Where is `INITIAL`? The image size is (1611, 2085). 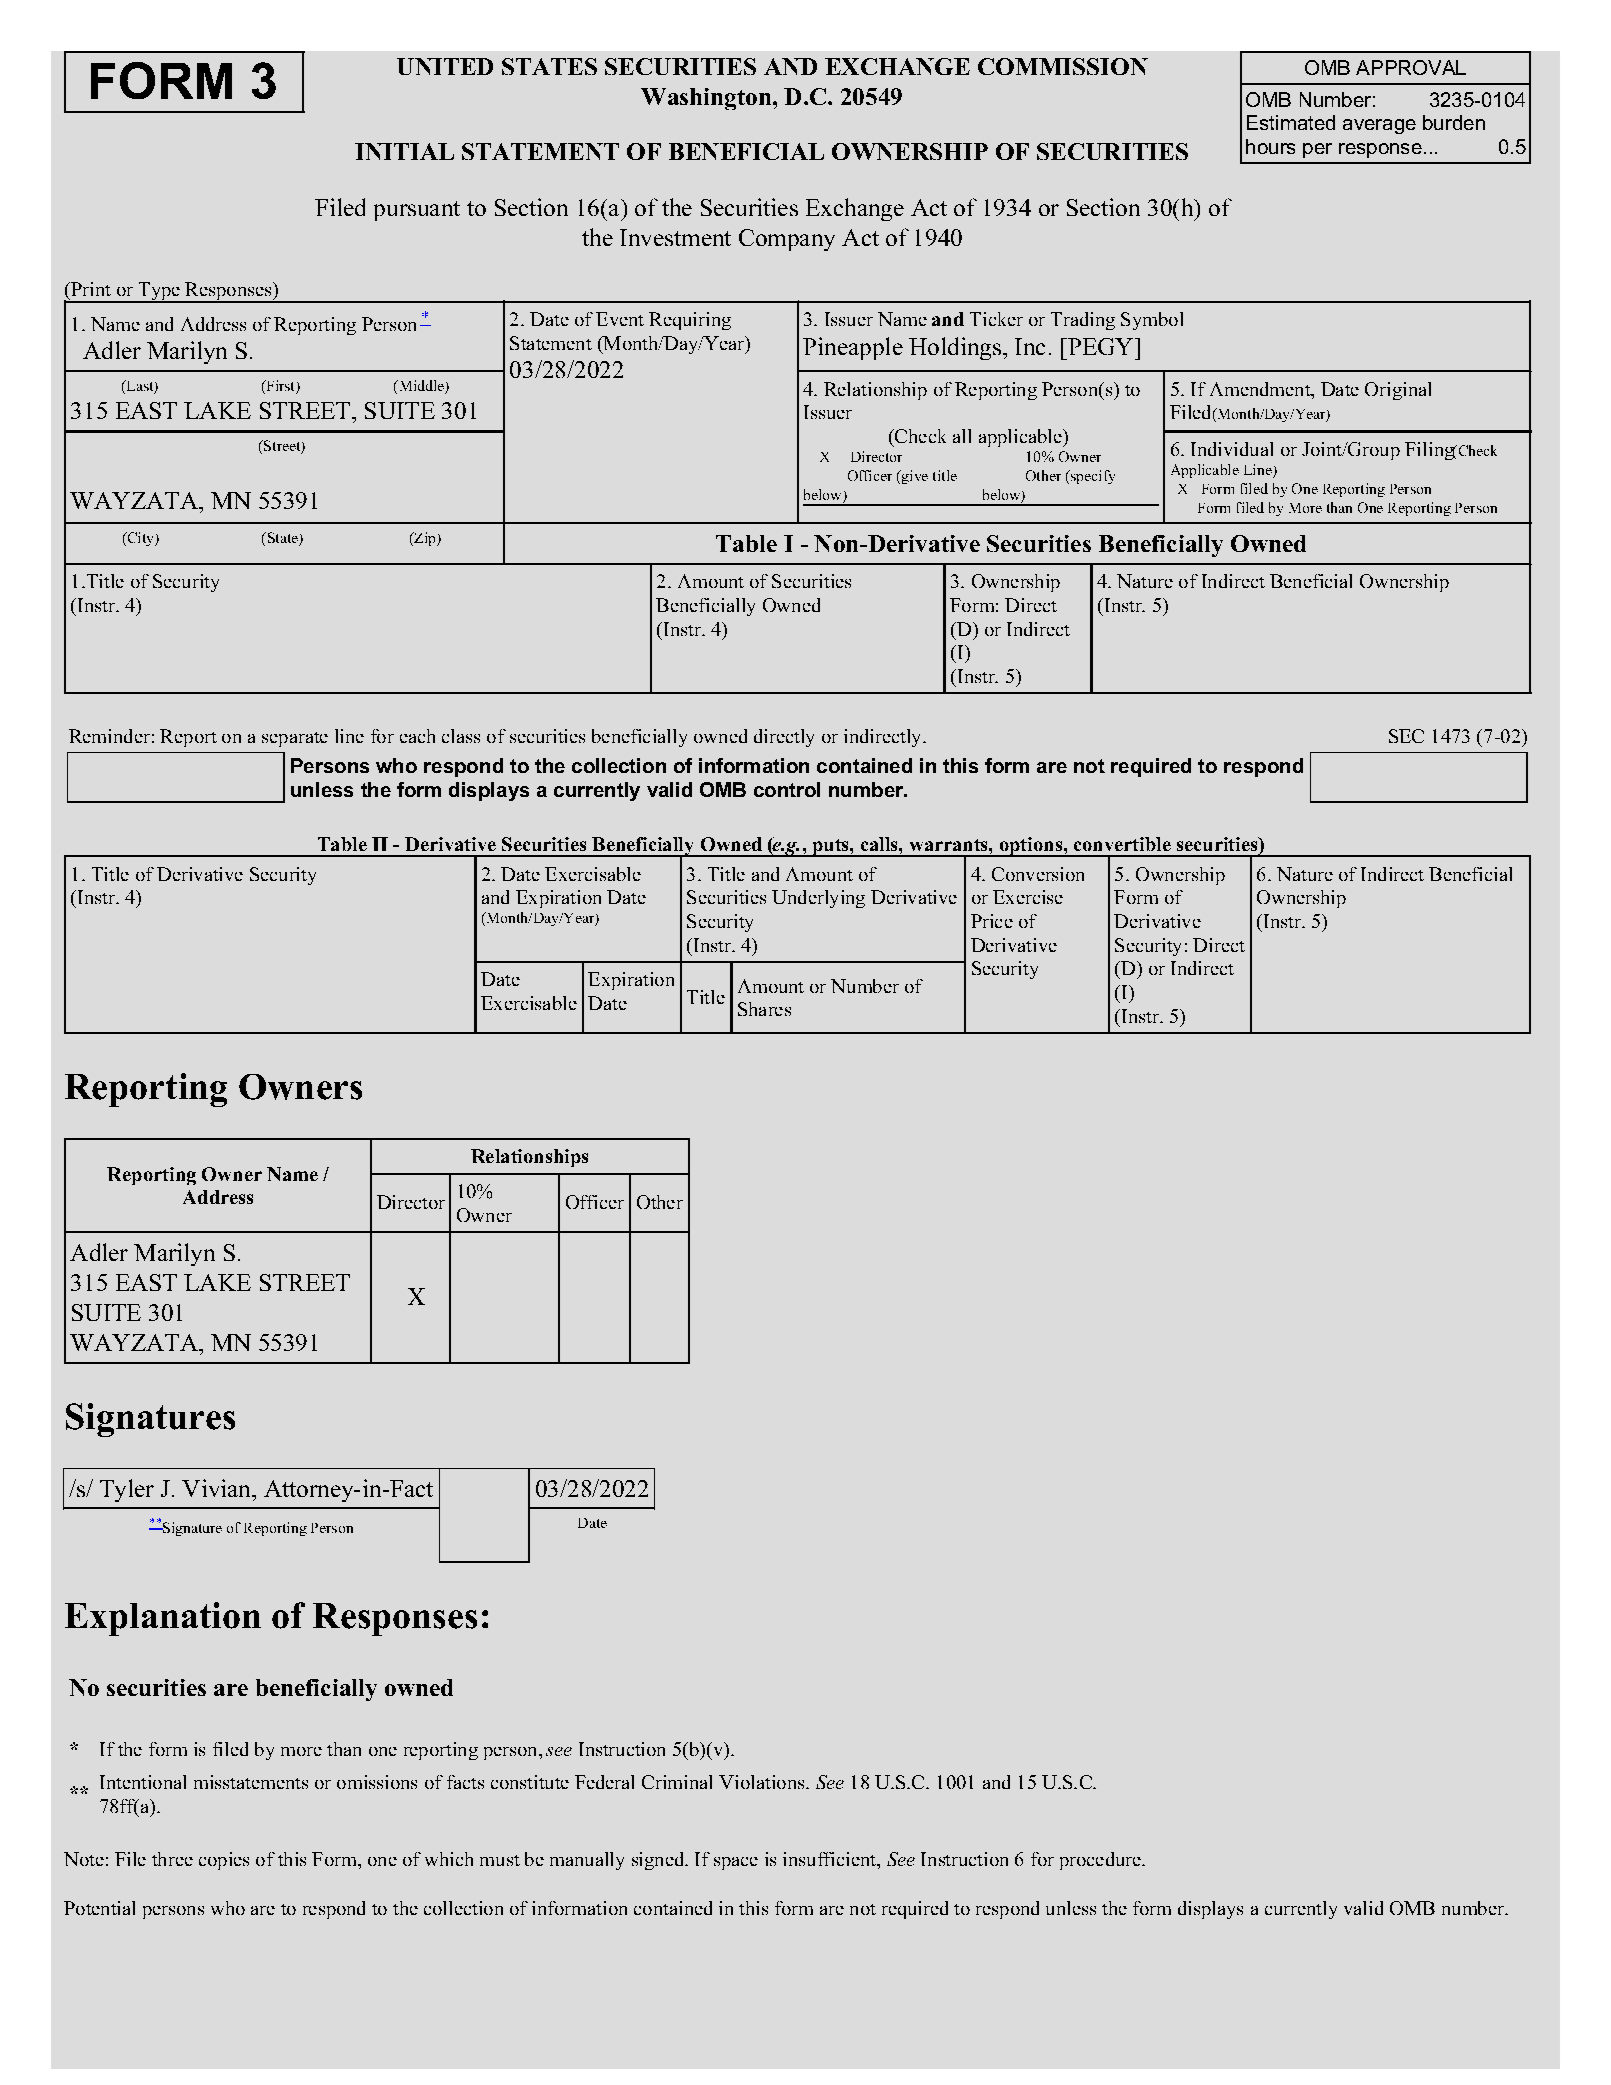
INITIAL is located at coordinates (404, 151).
